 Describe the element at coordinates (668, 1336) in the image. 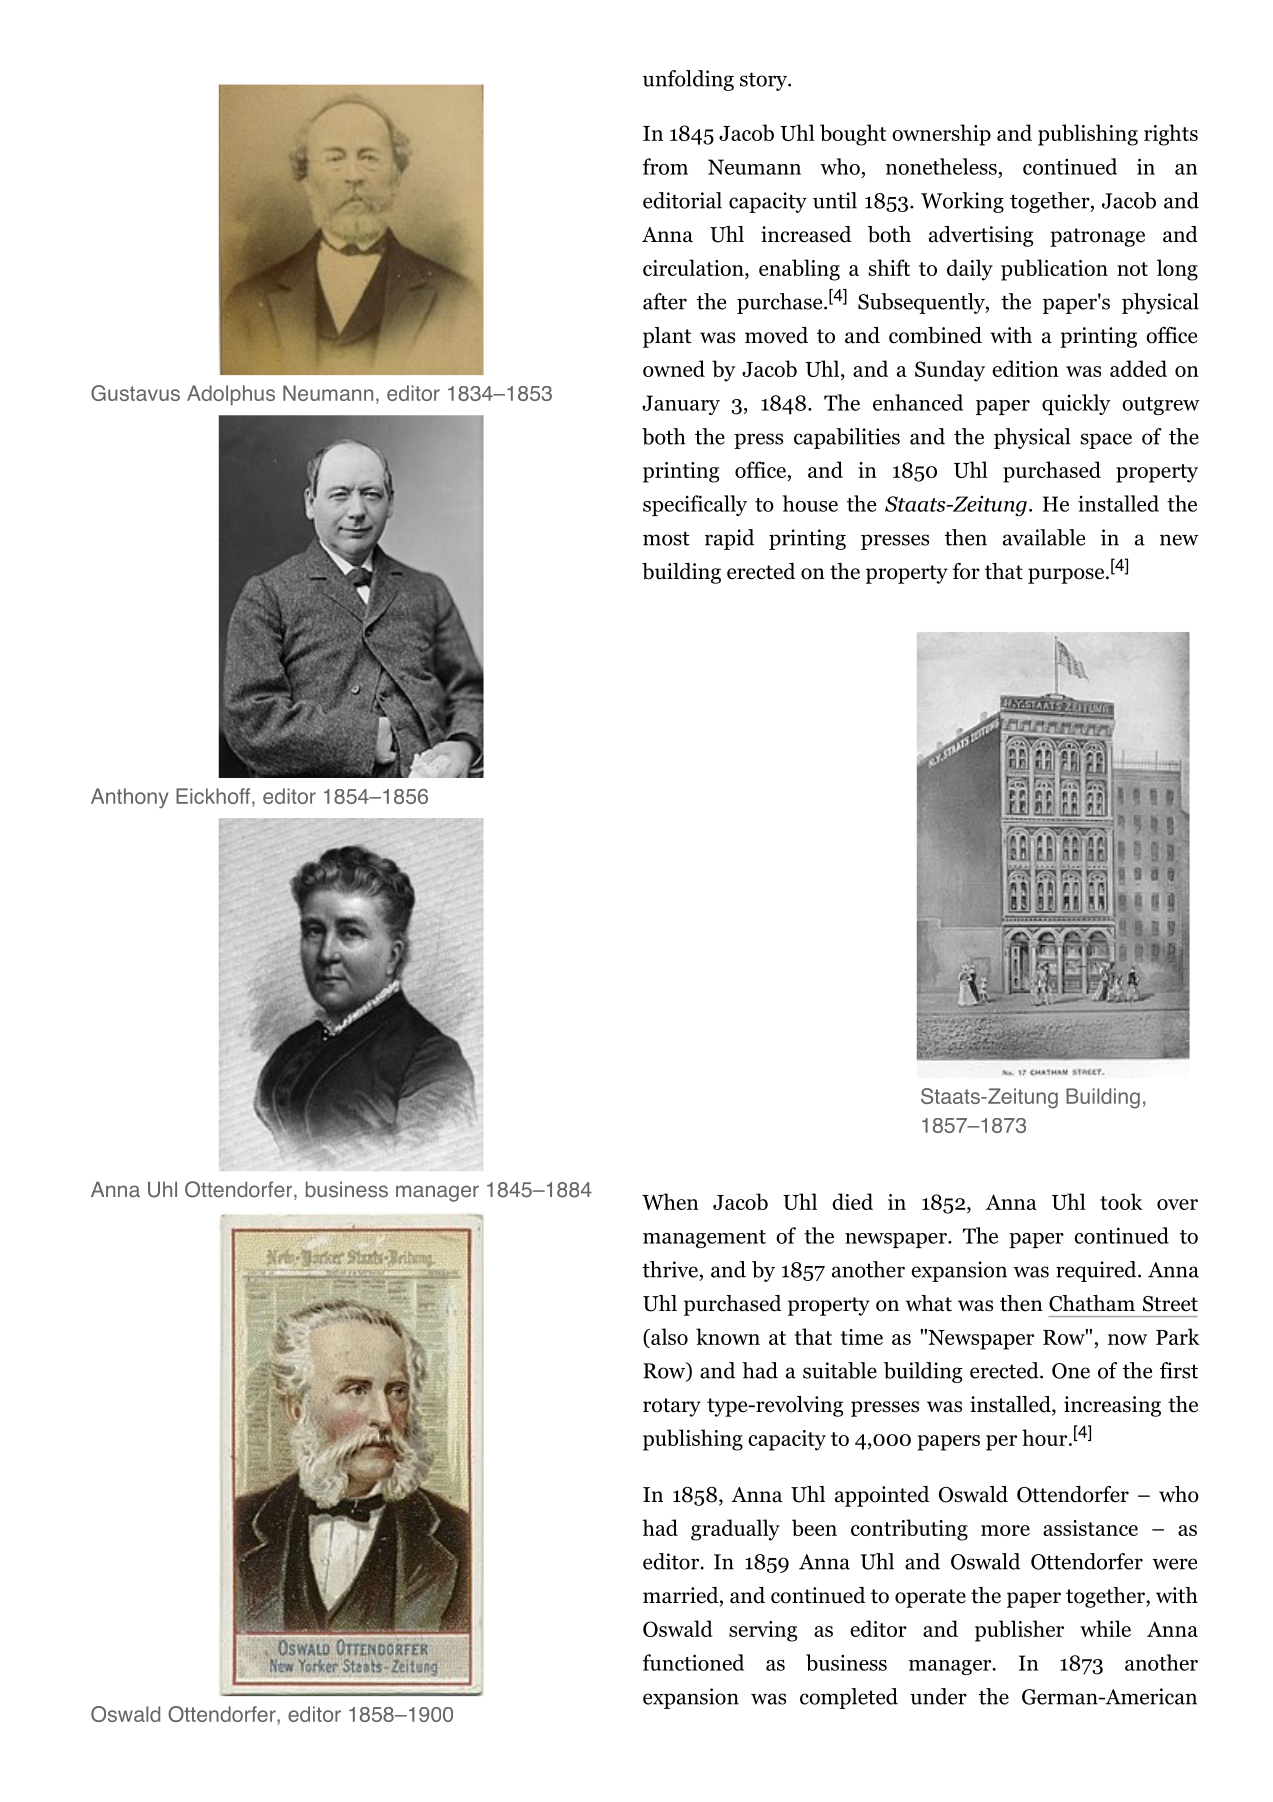

I see `also` at that location.
